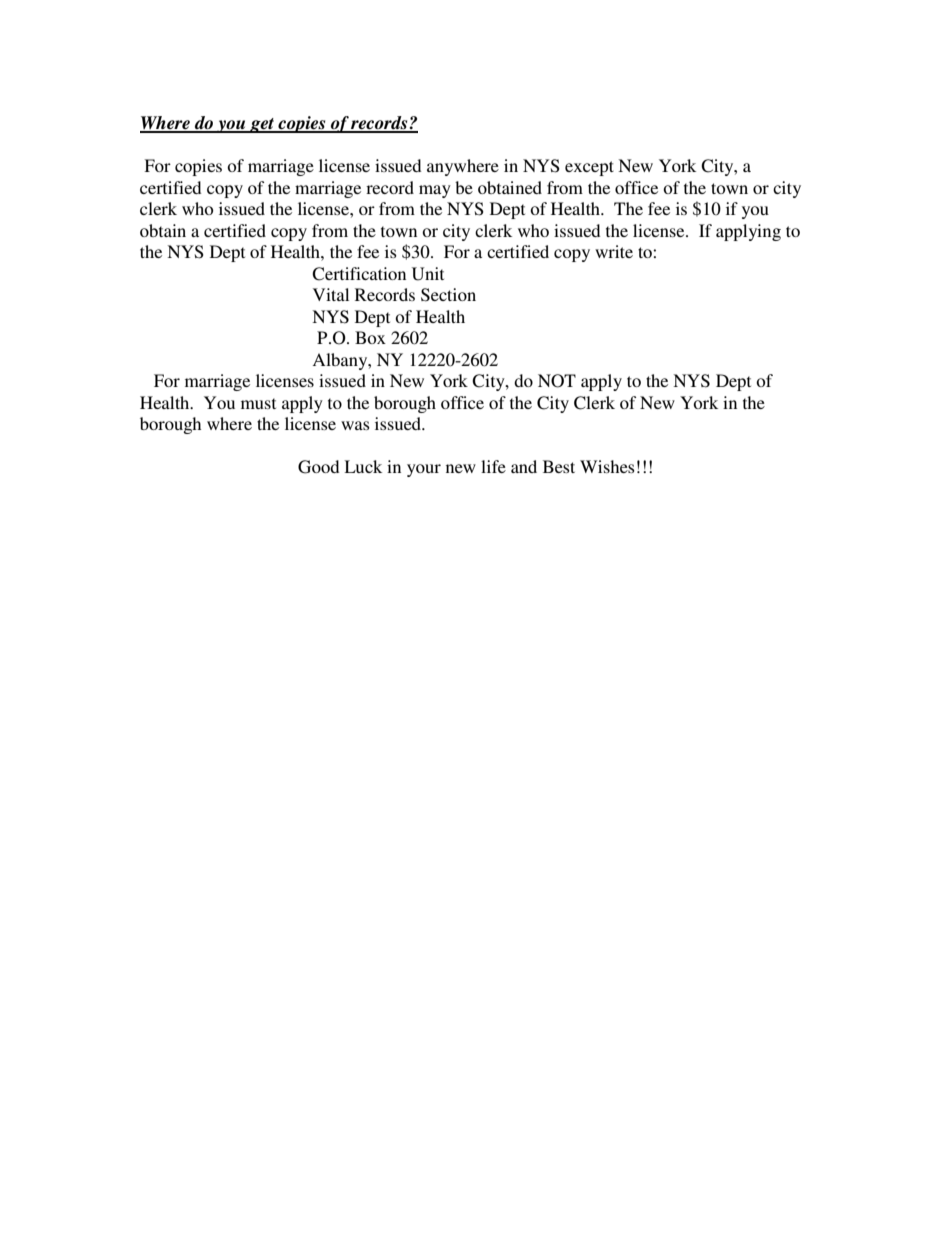 The height and width of the screenshot is (1233, 952). I want to click on Section, so click(448, 295).
